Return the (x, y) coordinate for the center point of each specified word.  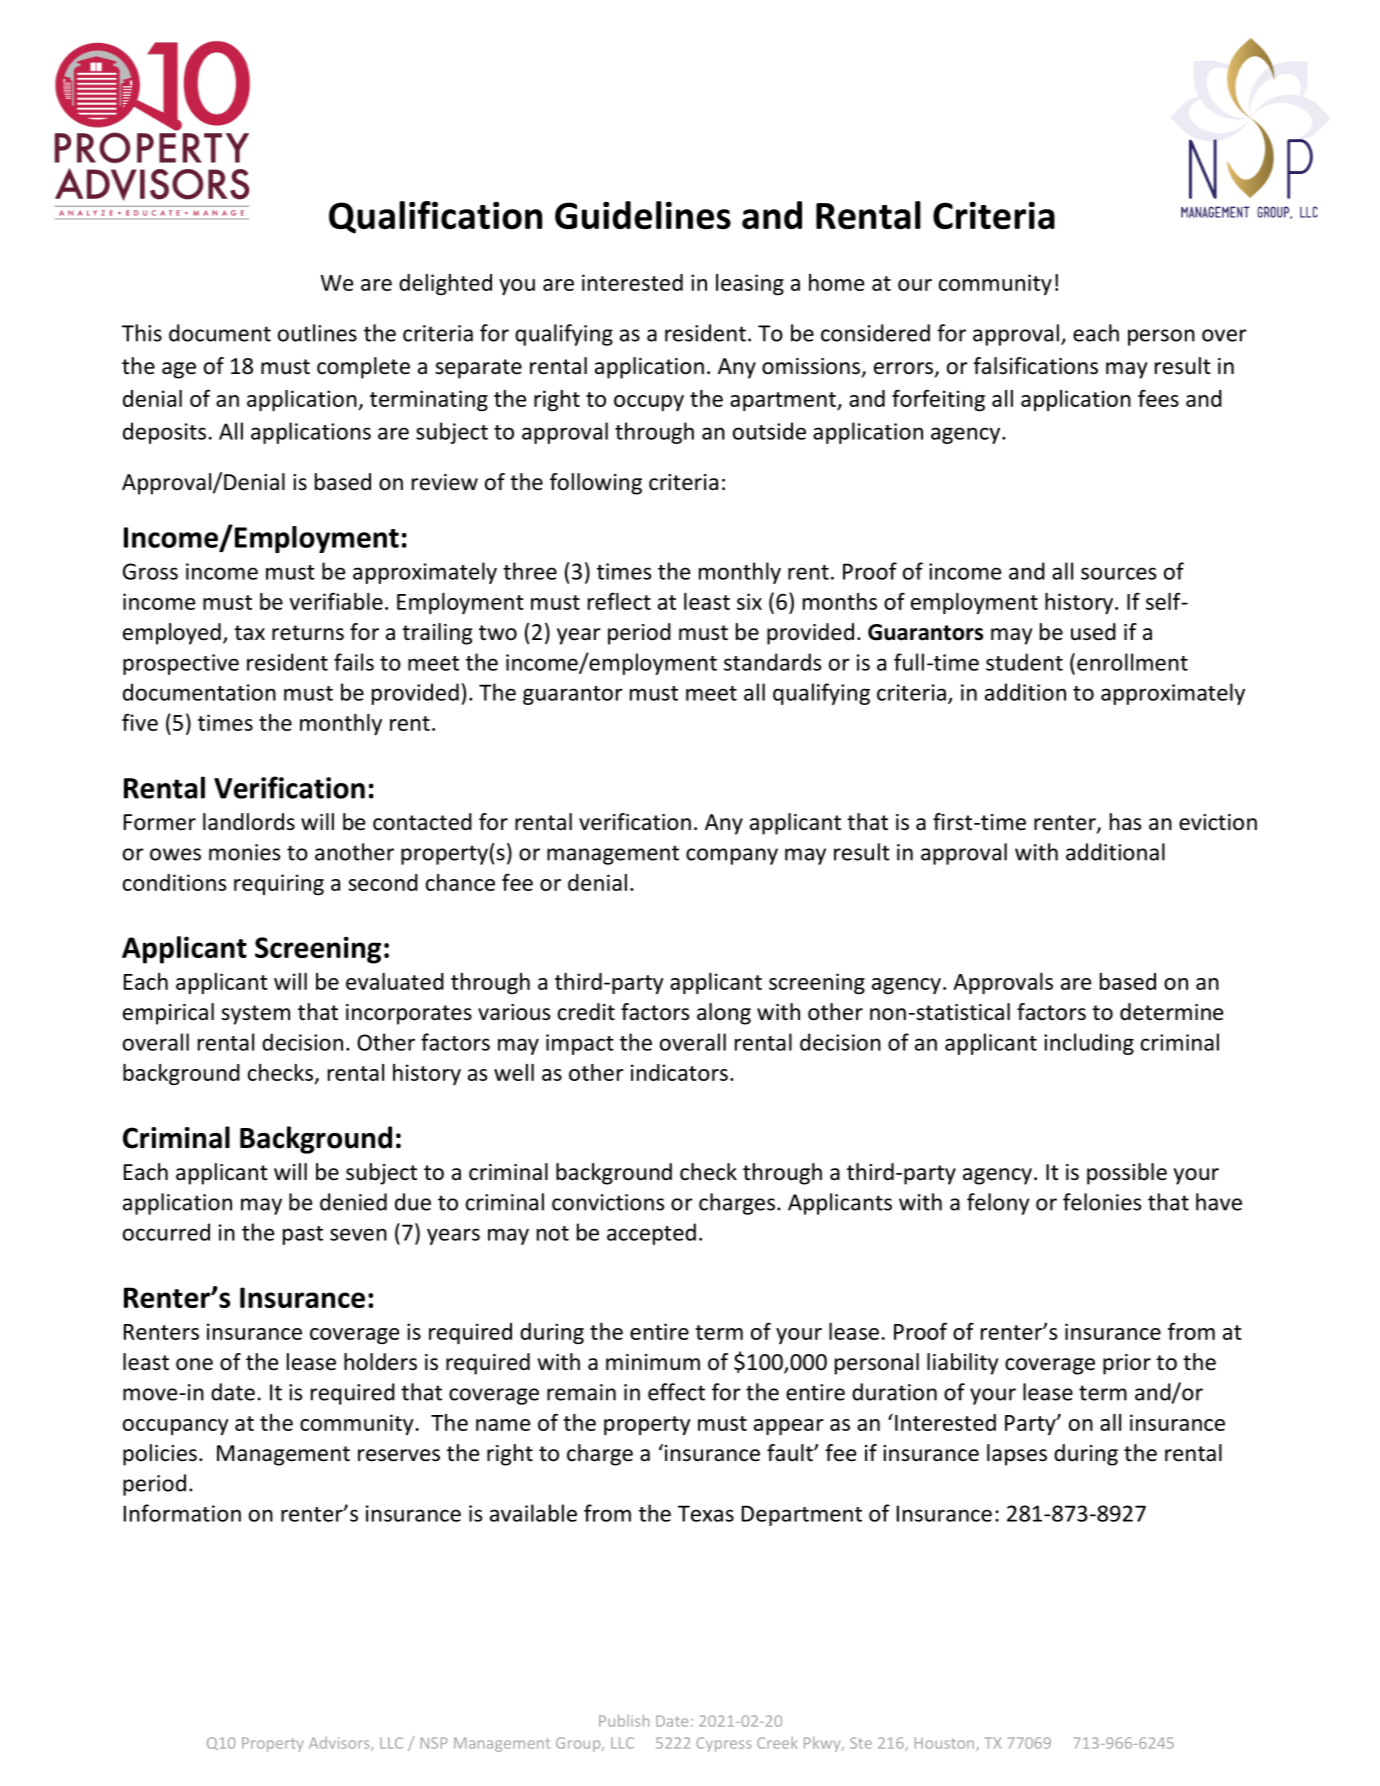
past (303, 1235)
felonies (1102, 1202)
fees (1158, 398)
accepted (651, 1234)
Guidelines (643, 215)
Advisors (340, 1744)
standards (772, 662)
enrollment (1132, 662)
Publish (624, 1720)
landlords (249, 822)
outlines (317, 333)
